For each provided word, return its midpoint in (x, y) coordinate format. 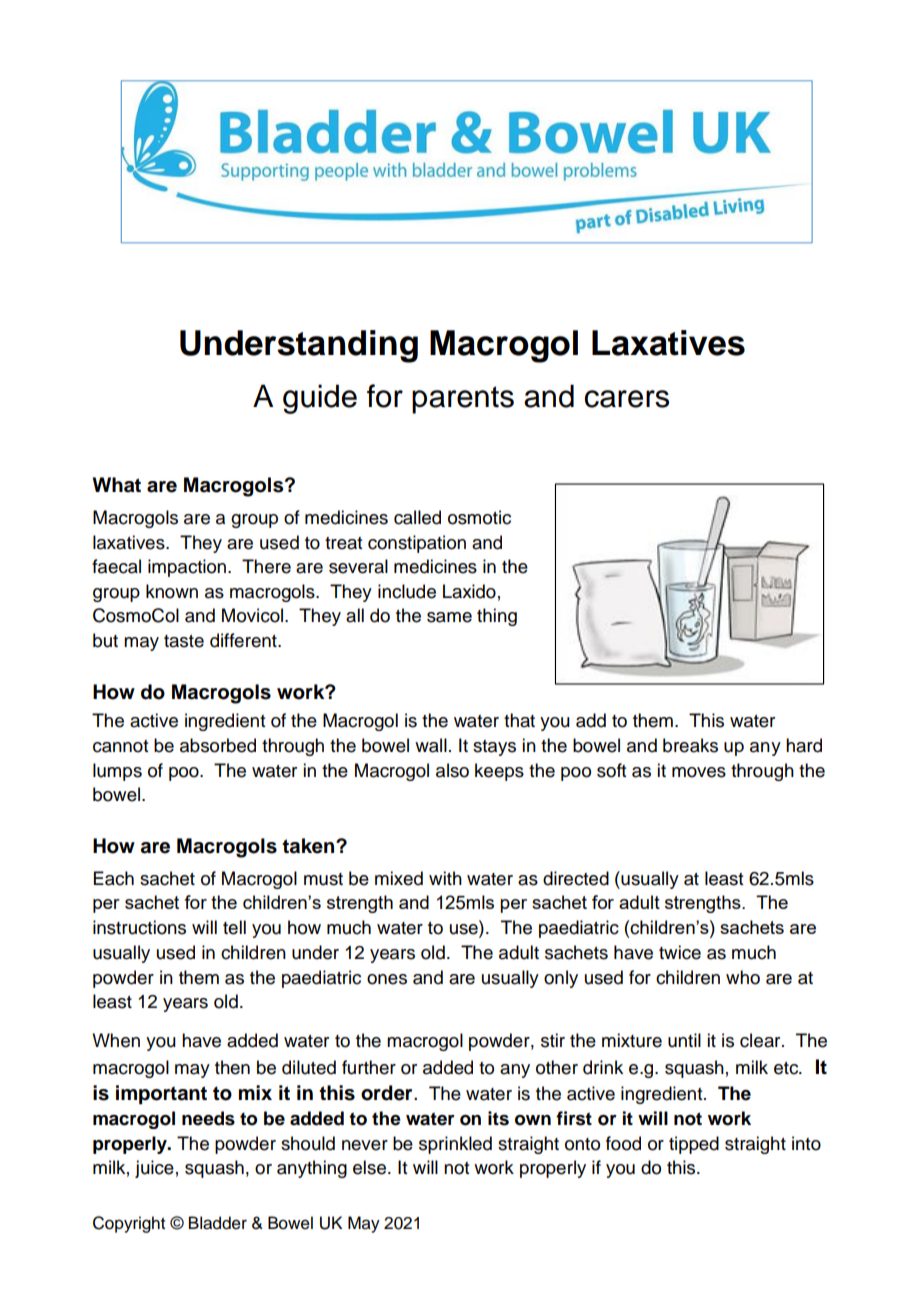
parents (463, 400)
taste (184, 641)
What (116, 485)
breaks (690, 745)
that (519, 720)
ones (387, 979)
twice (680, 952)
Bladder (218, 1223)
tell (234, 927)
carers (626, 399)
